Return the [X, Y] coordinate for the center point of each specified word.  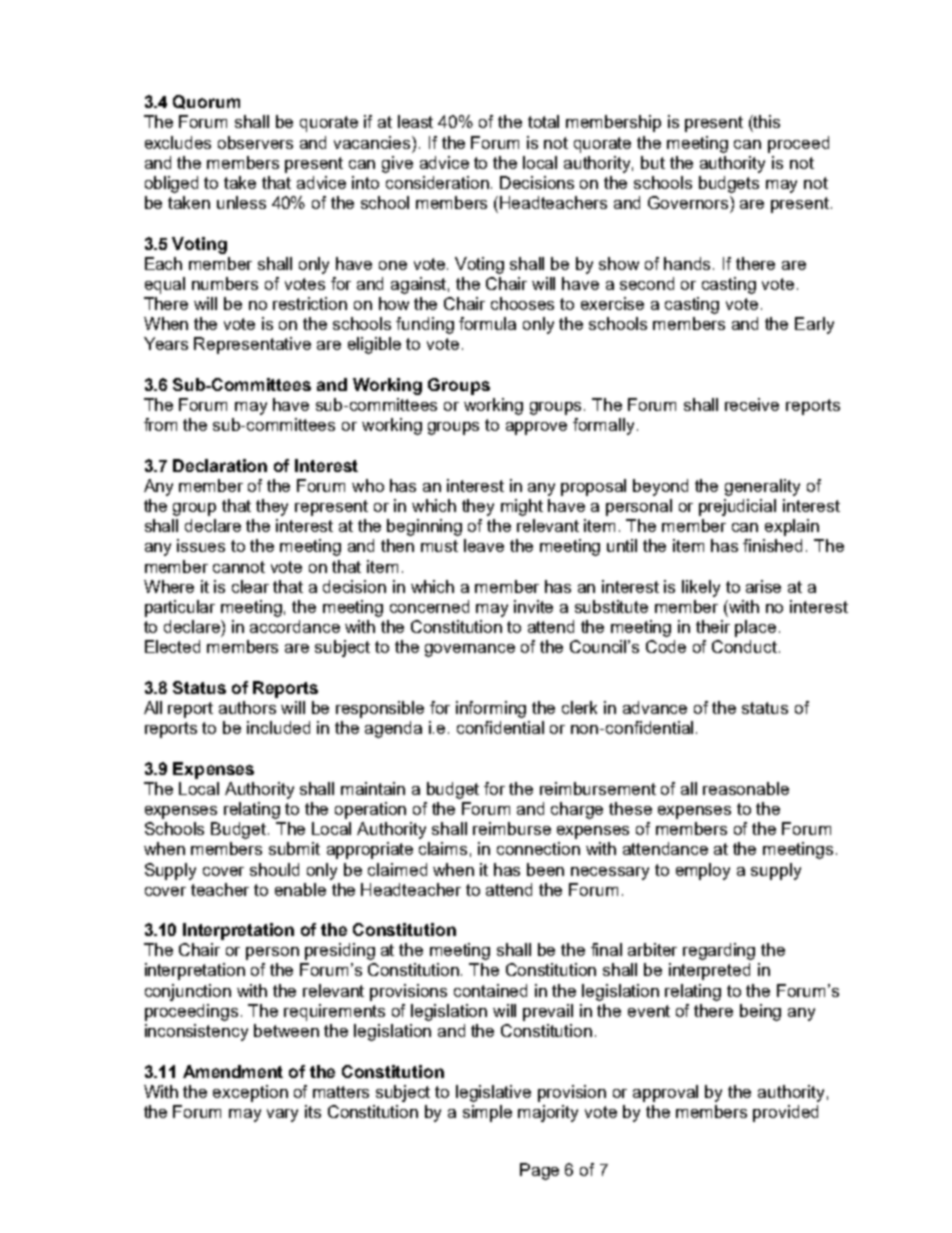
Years [166, 343]
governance [470, 650]
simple [487, 1113]
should [274, 869]
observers [255, 142]
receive [752, 404]
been [545, 869]
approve [536, 428]
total [543, 121]
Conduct [746, 646]
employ [703, 871]
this [766, 121]
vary [282, 1115]
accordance [295, 626]
